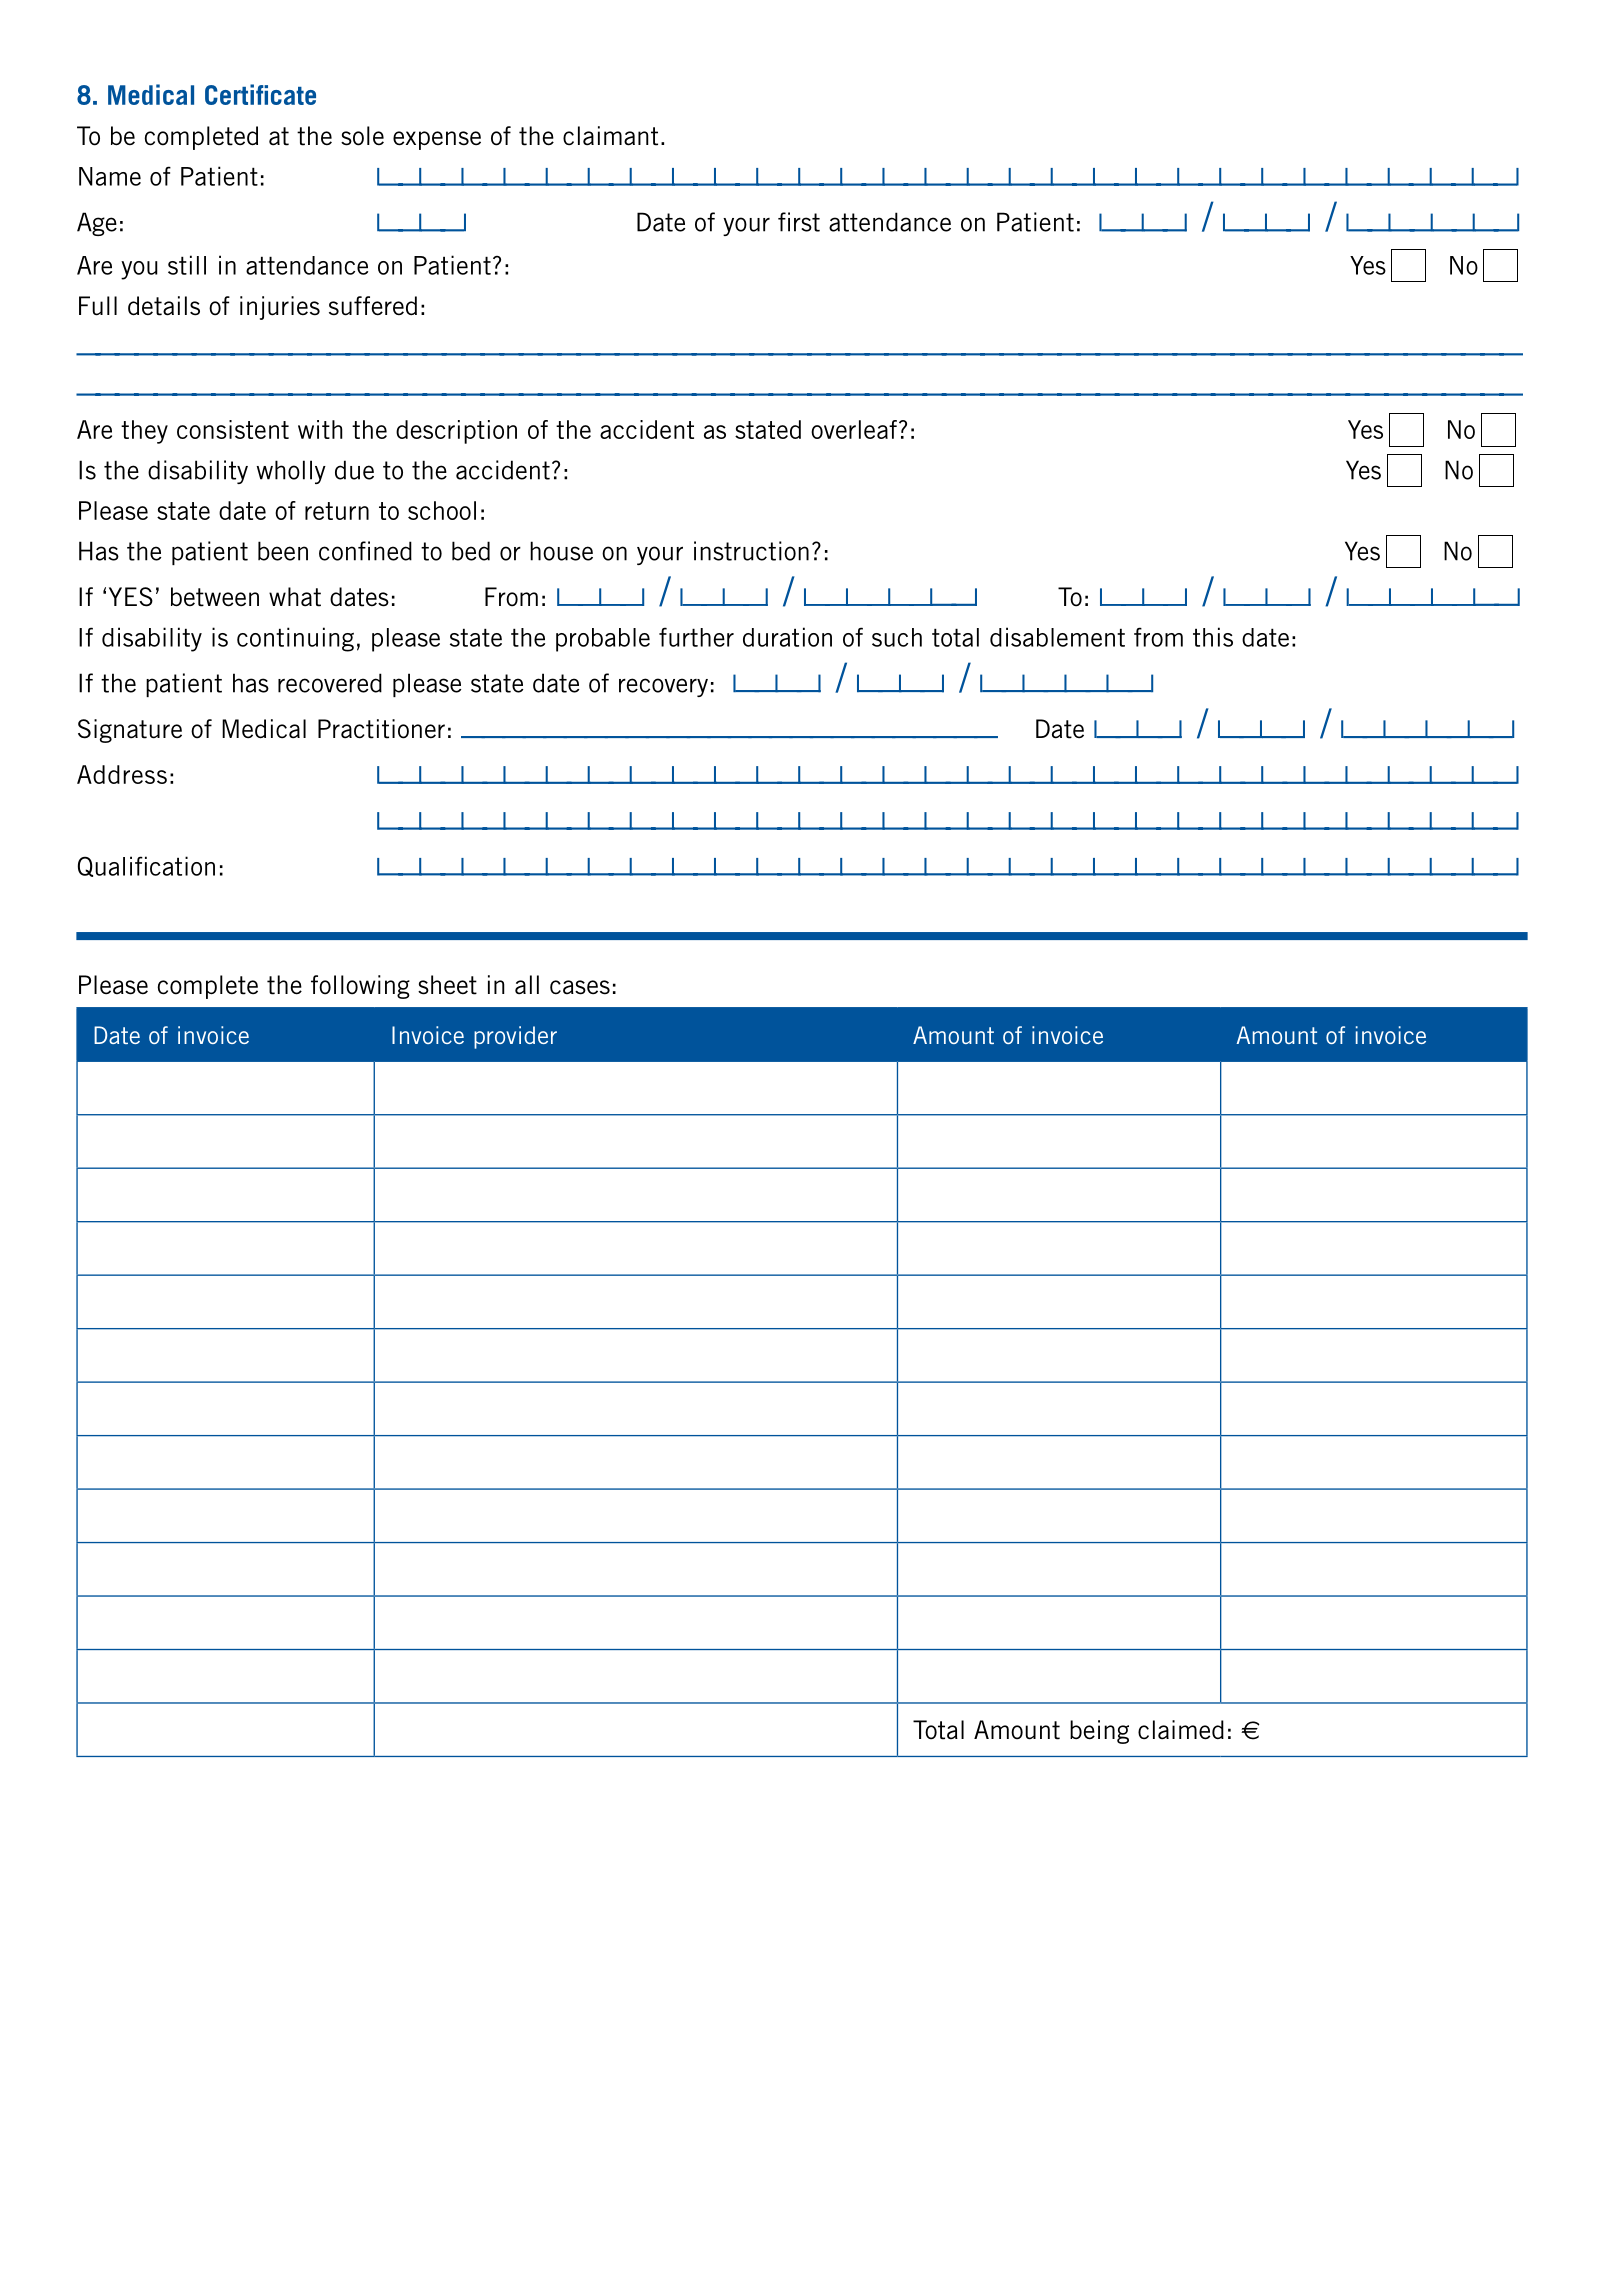 The width and height of the page is (1604, 2269). Describe the element at coordinates (610, 136) in the page. I see `claimant` at that location.
